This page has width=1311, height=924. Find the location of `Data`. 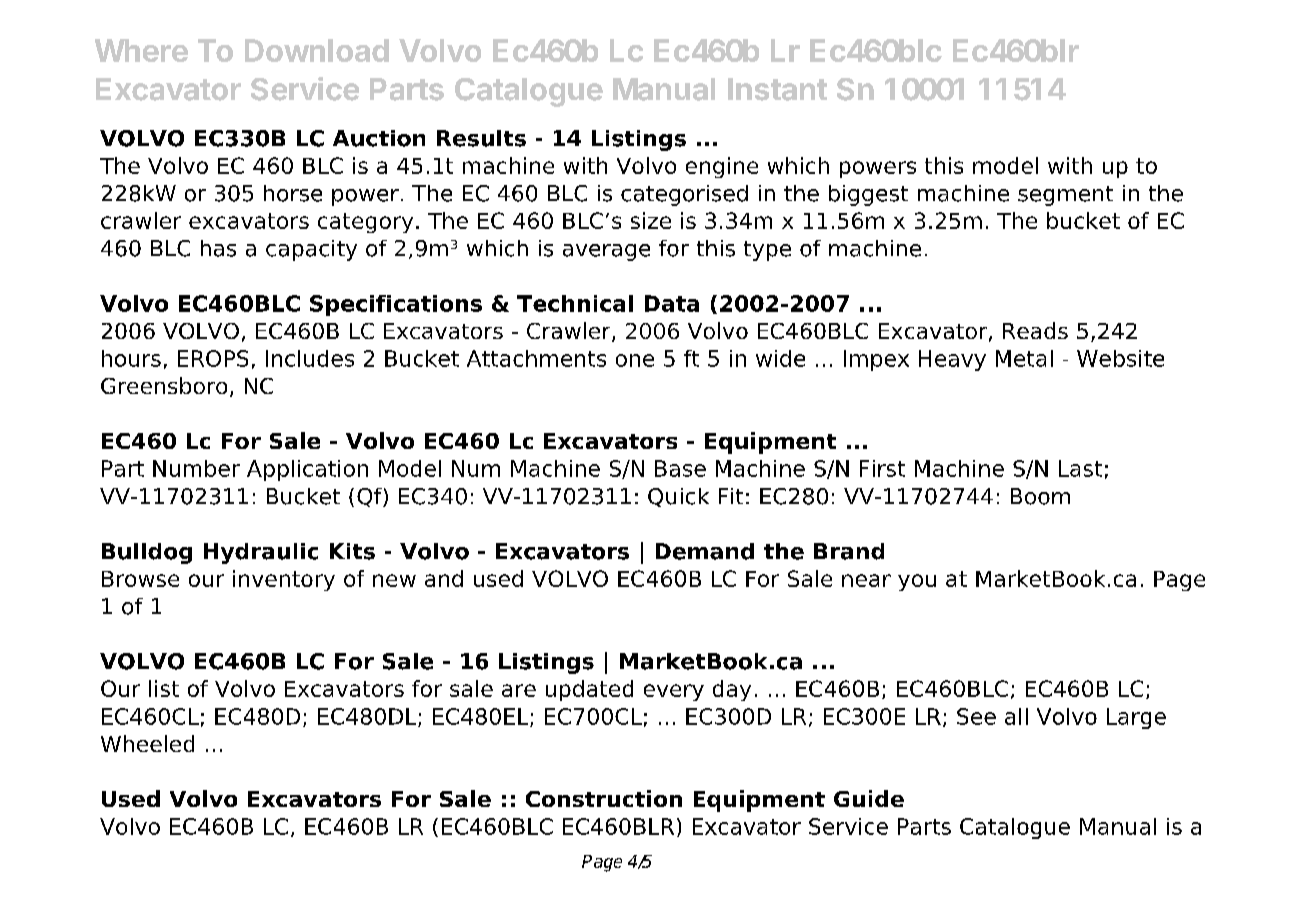

Data is located at coordinates (672, 303).
